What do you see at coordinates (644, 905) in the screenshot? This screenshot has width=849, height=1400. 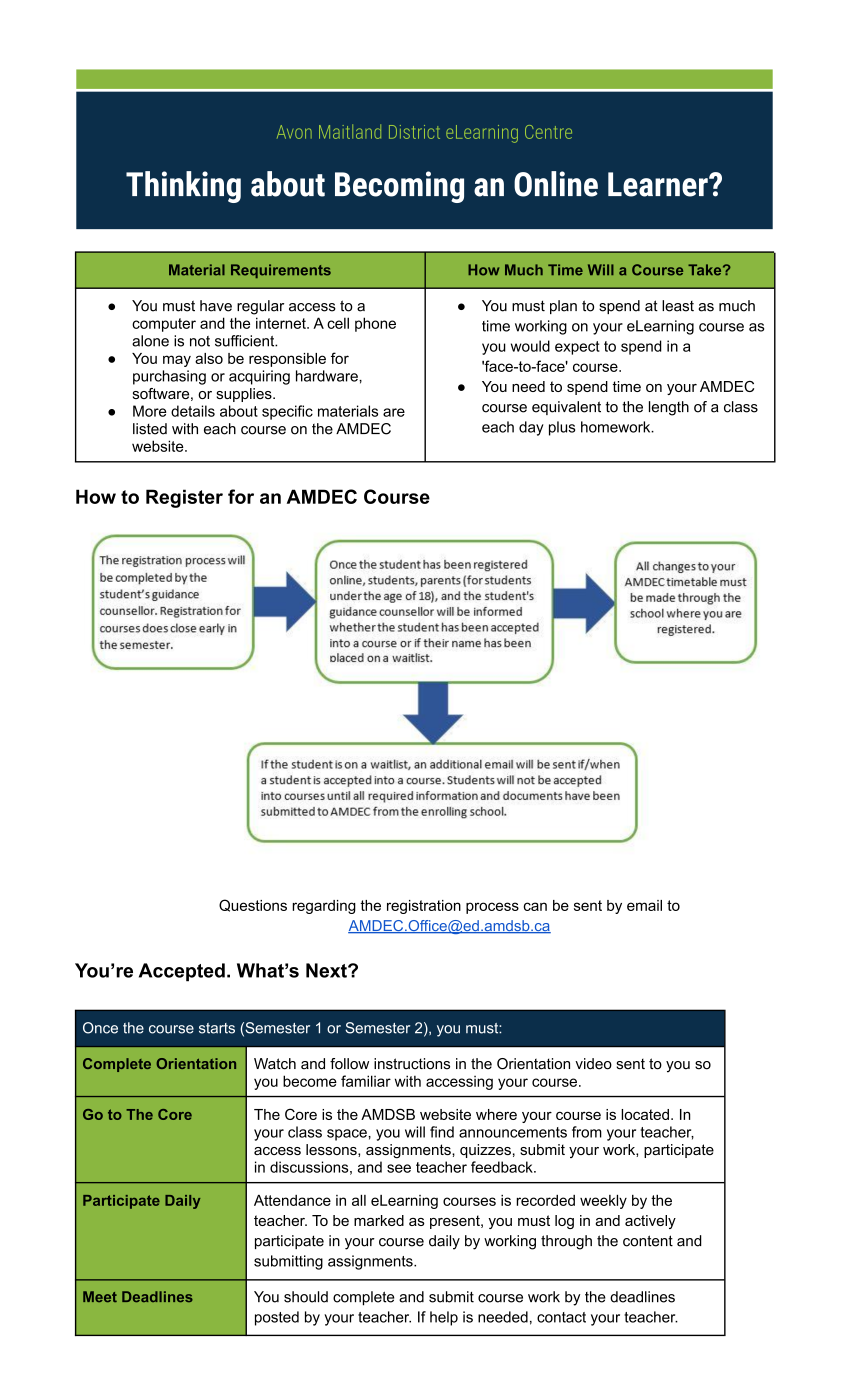 I see `email` at bounding box center [644, 905].
